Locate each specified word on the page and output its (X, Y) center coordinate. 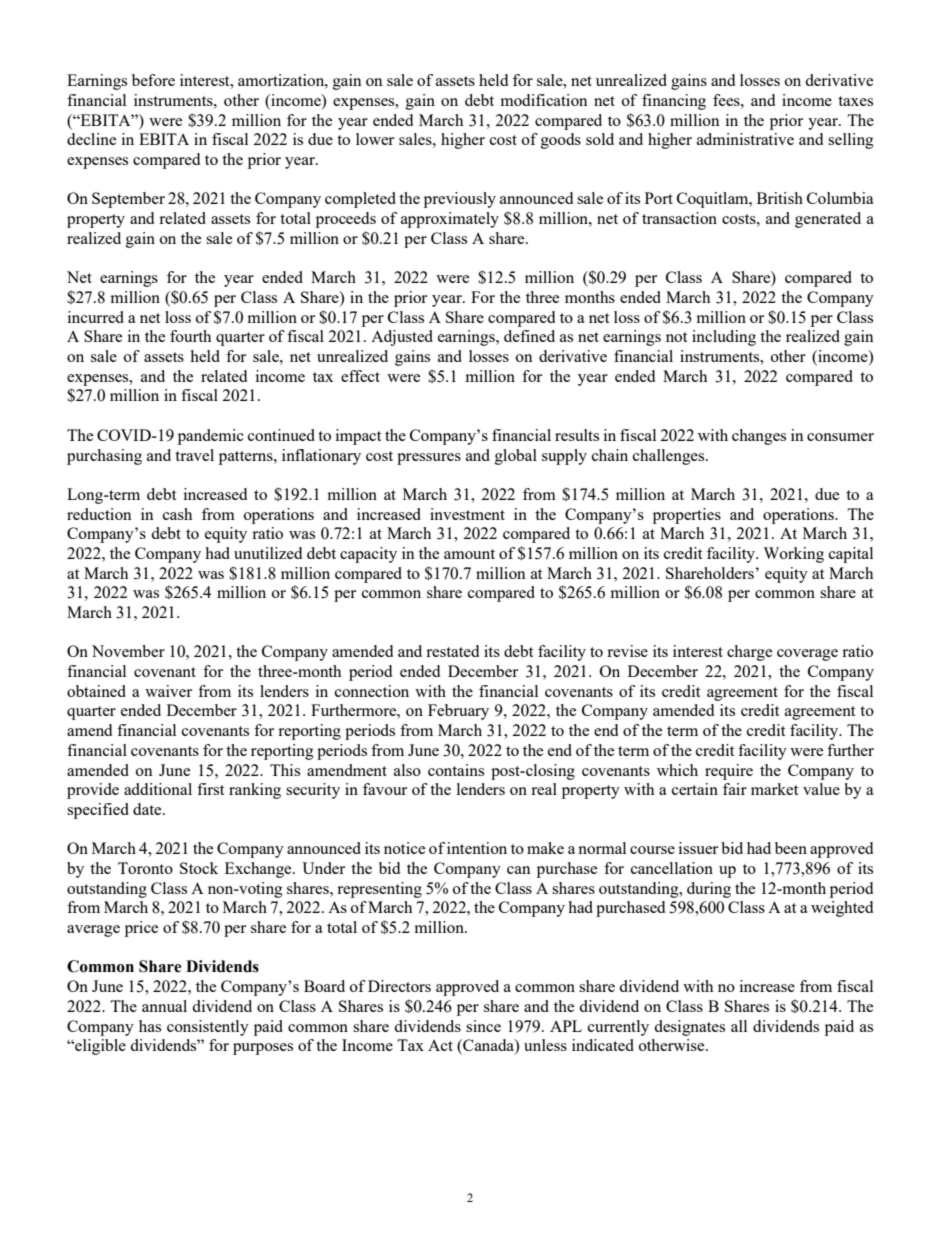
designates (689, 1028)
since (483, 1026)
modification (544, 100)
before (153, 80)
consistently (208, 1028)
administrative (745, 139)
